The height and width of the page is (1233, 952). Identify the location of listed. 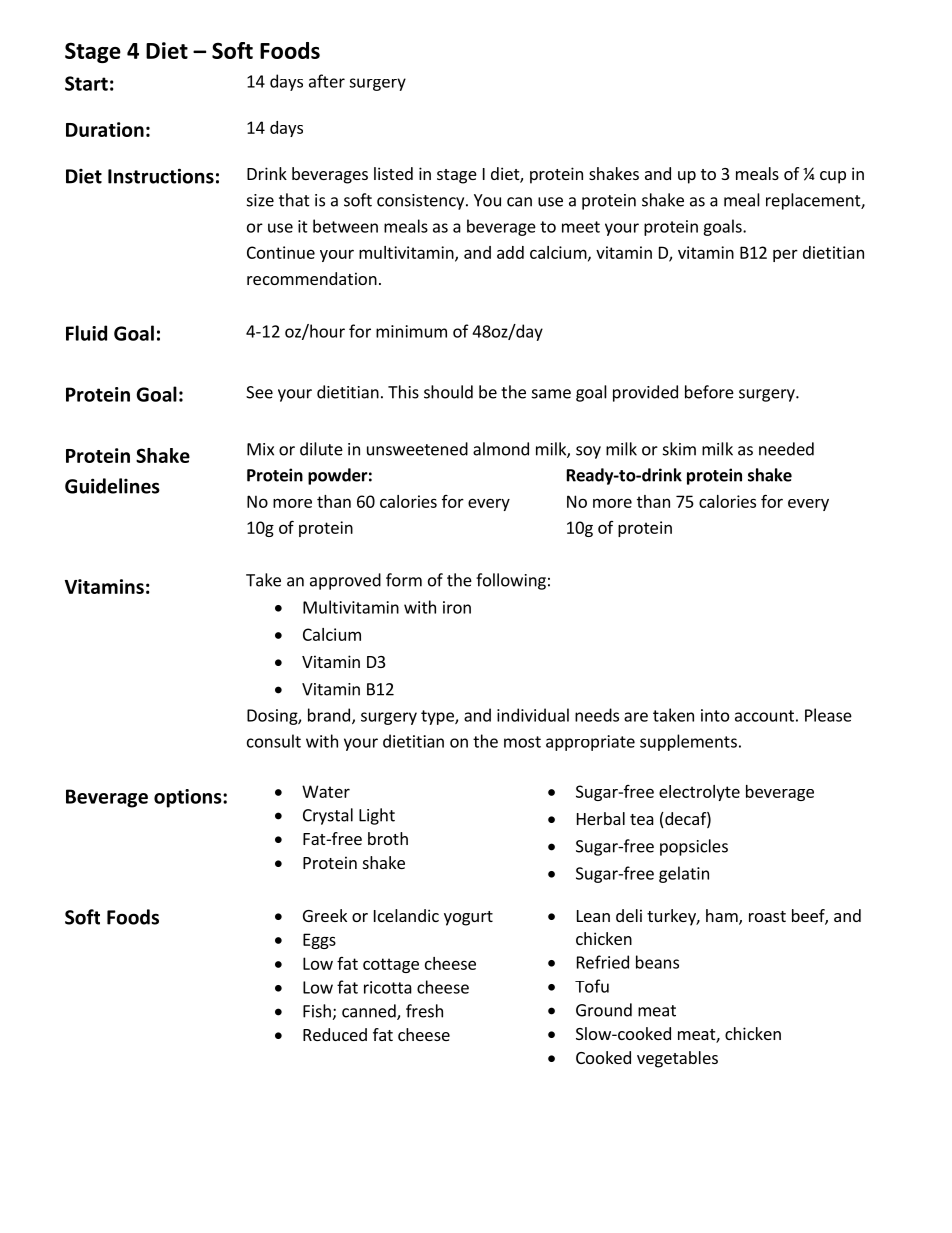
(393, 173).
